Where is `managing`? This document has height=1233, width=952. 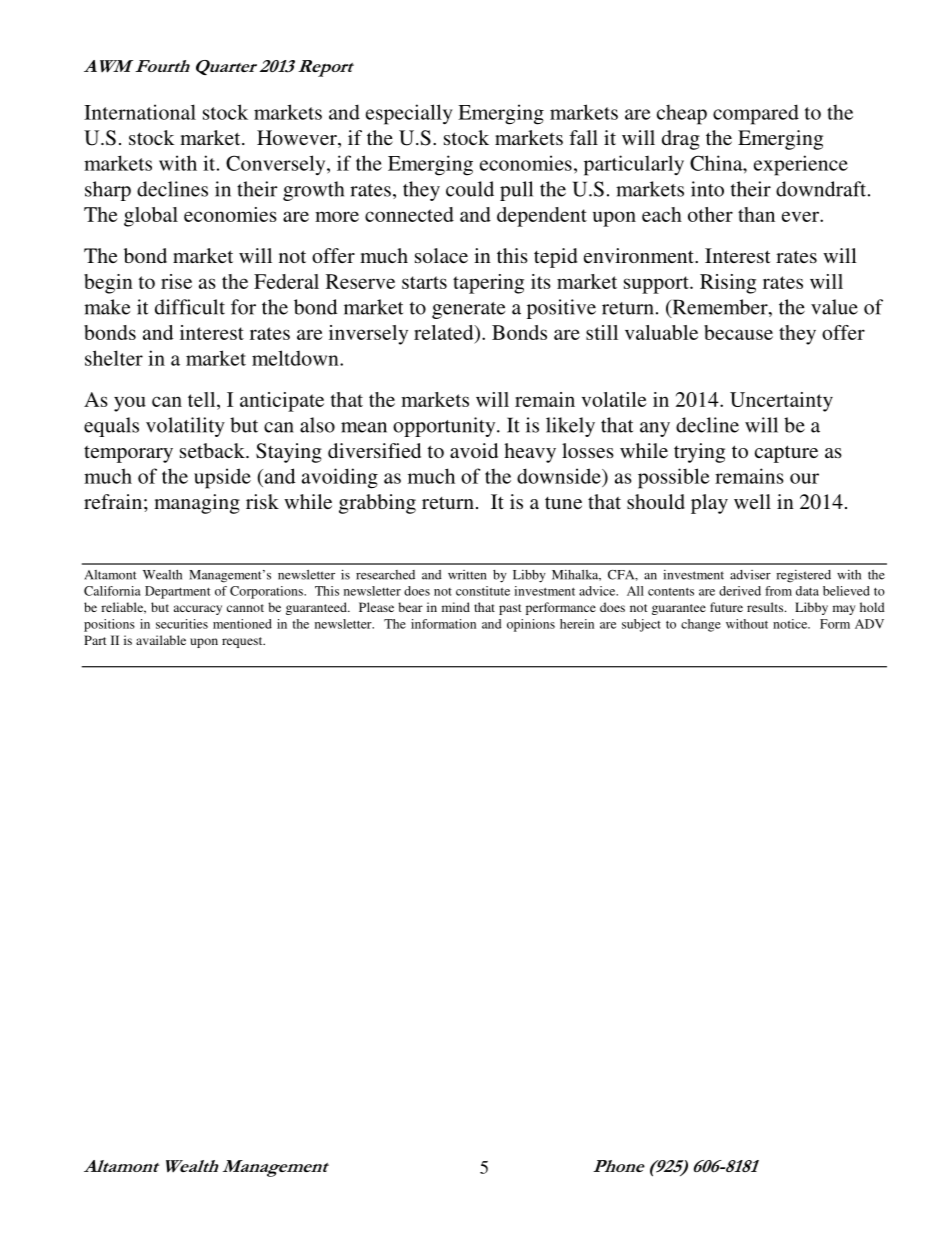 managing is located at coordinates (197, 504).
